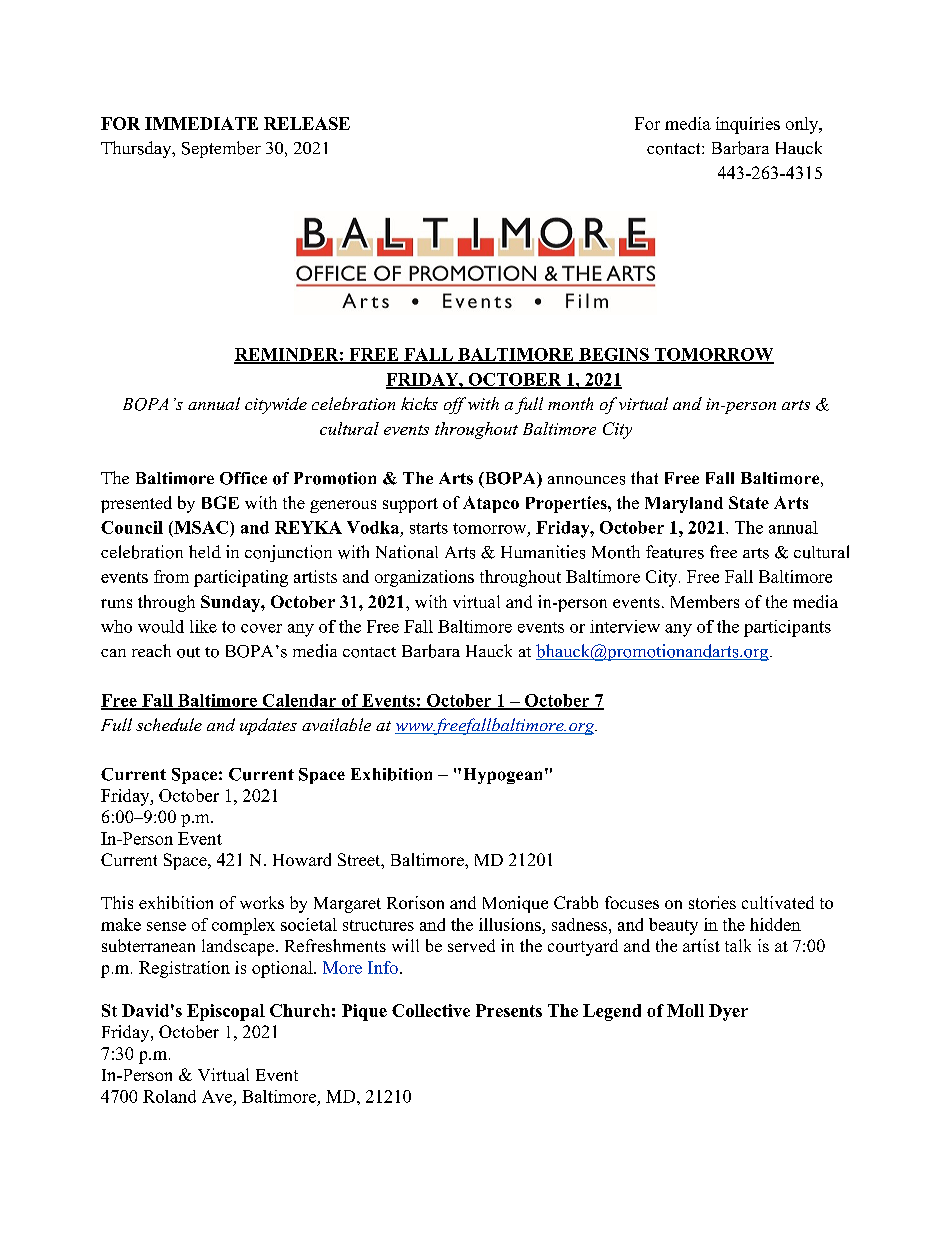 This page has width=952, height=1233. Describe the element at coordinates (748, 125) in the page. I see `inquiries` at that location.
